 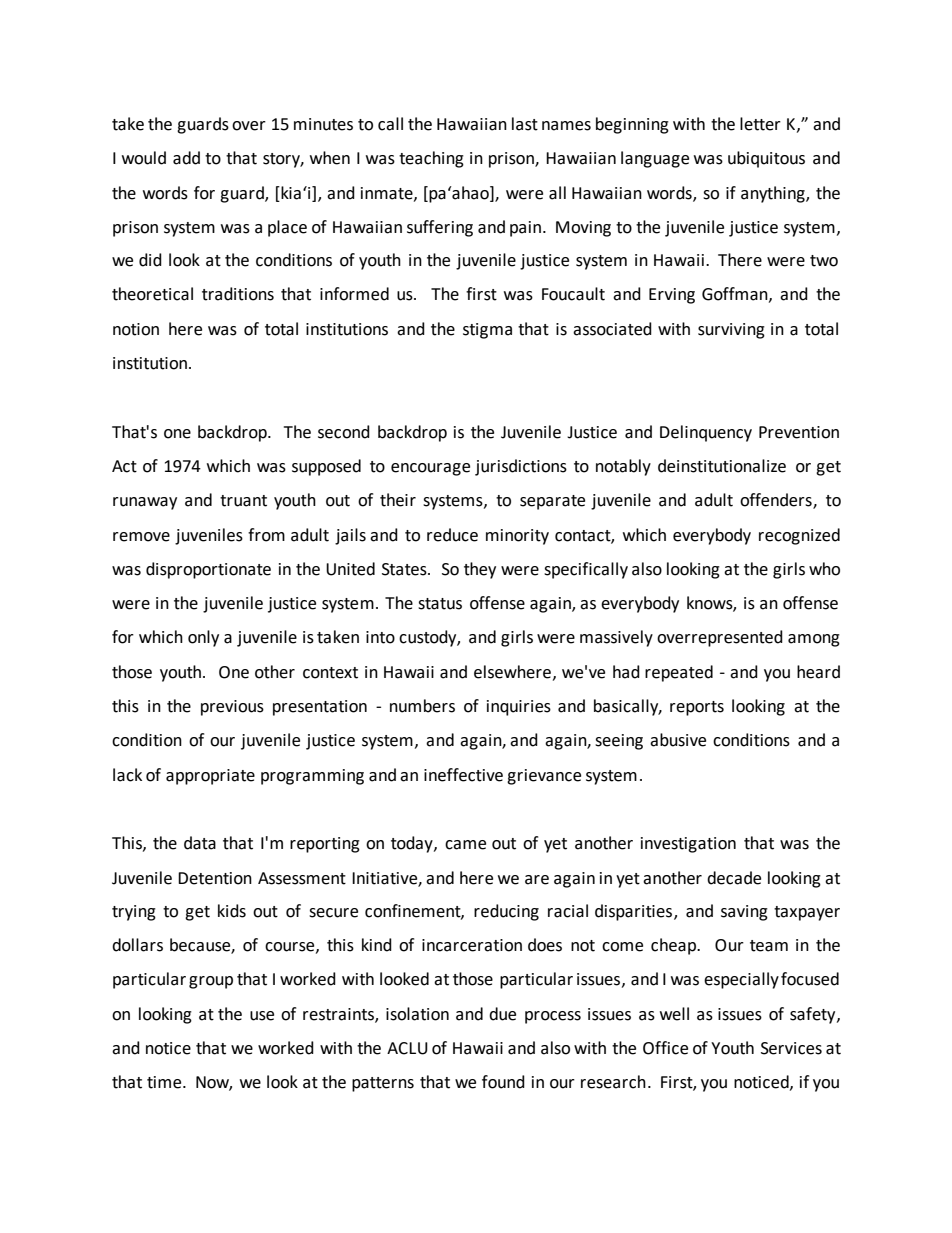 What do you see at coordinates (186, 158) in the screenshot?
I see `add` at bounding box center [186, 158].
